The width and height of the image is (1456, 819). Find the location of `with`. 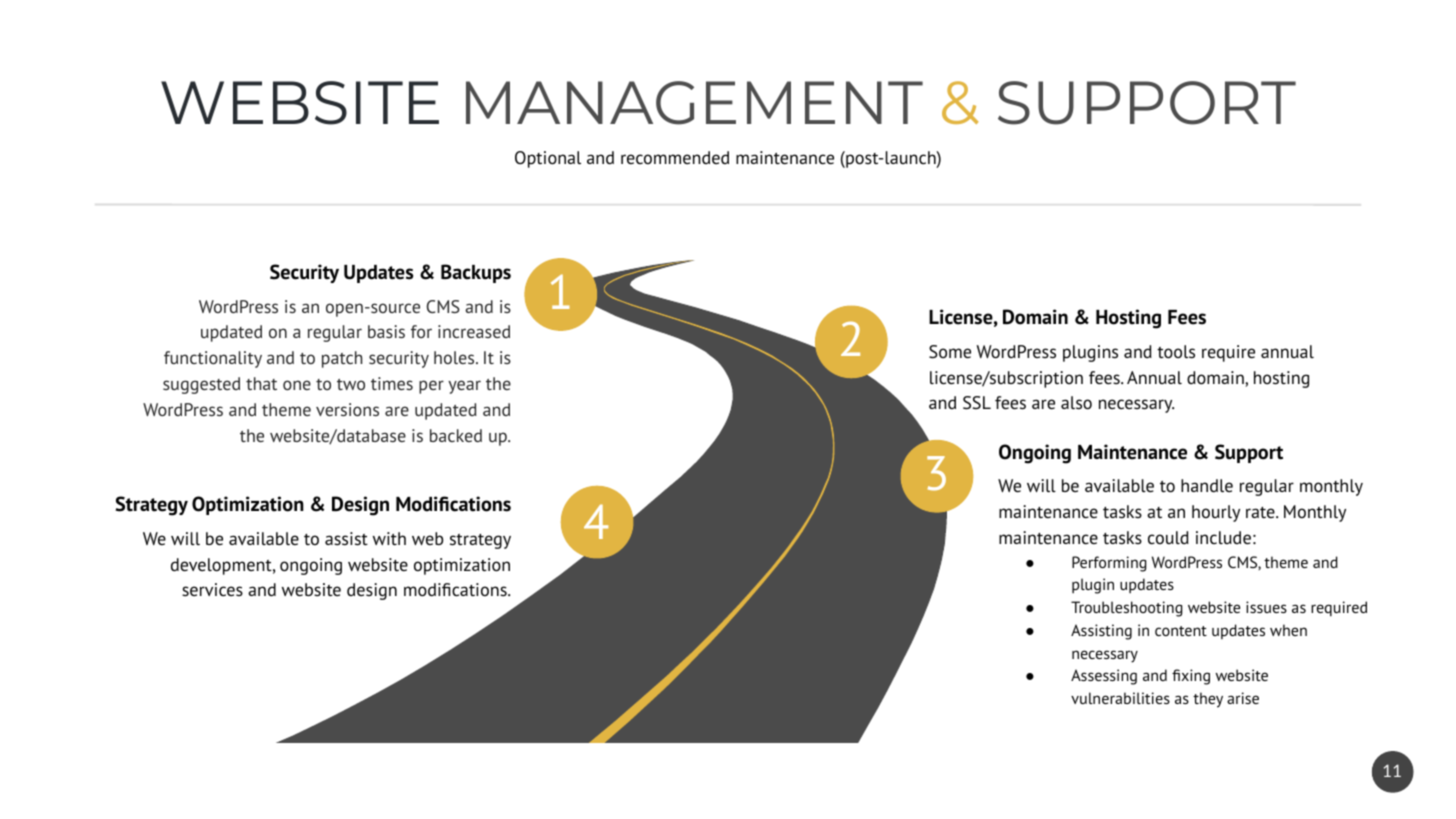

with is located at coordinates (389, 538).
